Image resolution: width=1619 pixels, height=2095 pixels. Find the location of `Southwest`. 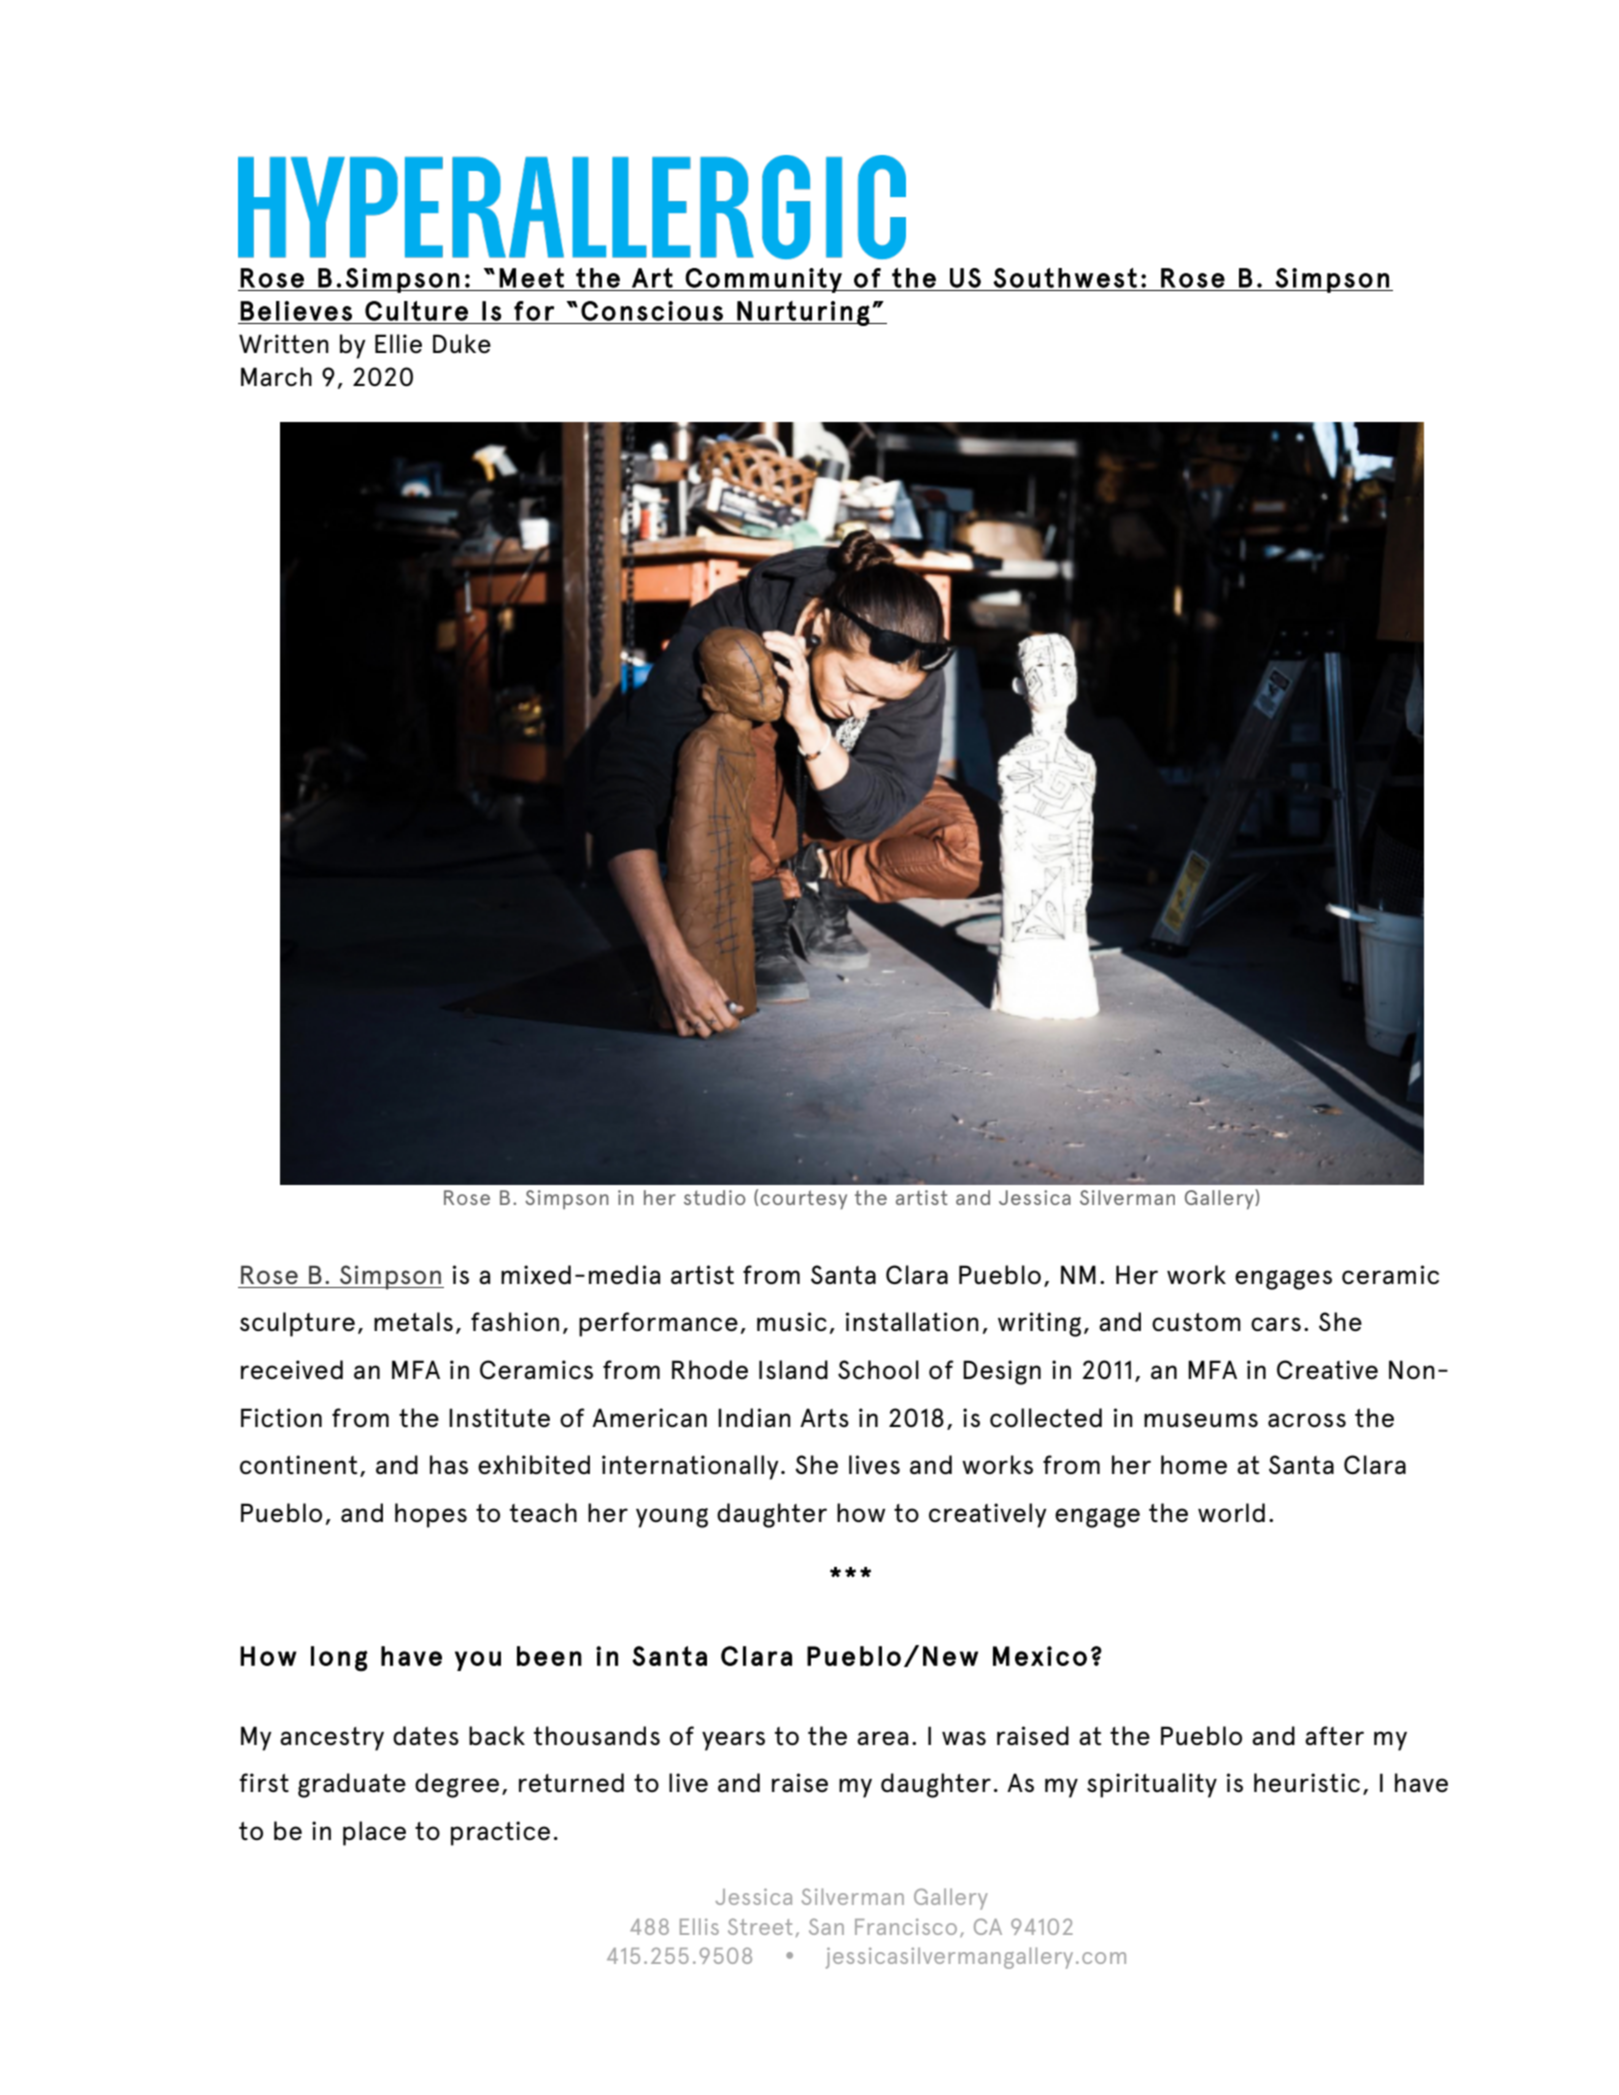

Southwest is located at coordinates (1065, 278).
